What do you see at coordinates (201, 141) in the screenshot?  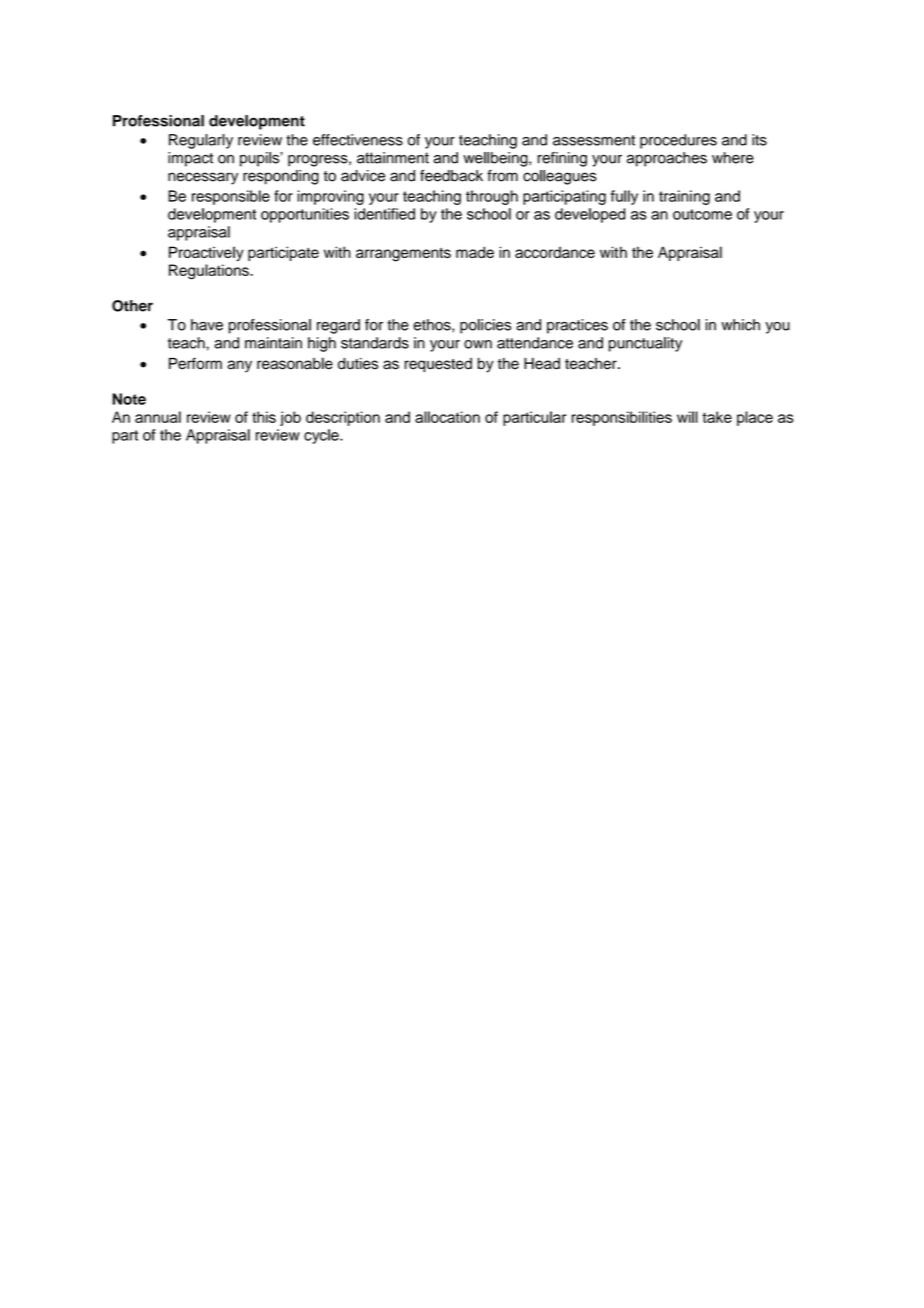 I see `Regularly` at bounding box center [201, 141].
